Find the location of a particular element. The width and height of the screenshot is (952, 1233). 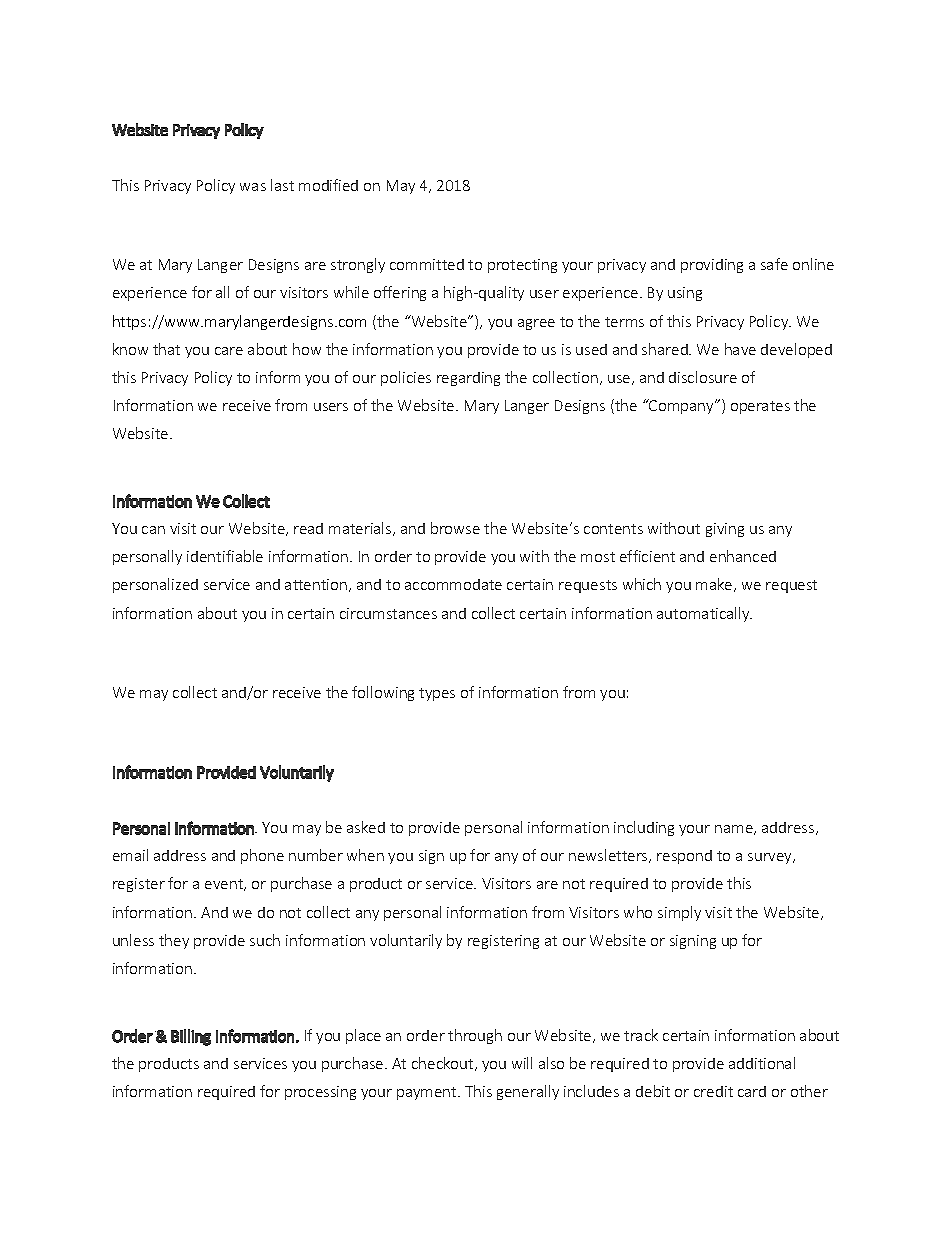

Billing is located at coordinates (191, 1037).
